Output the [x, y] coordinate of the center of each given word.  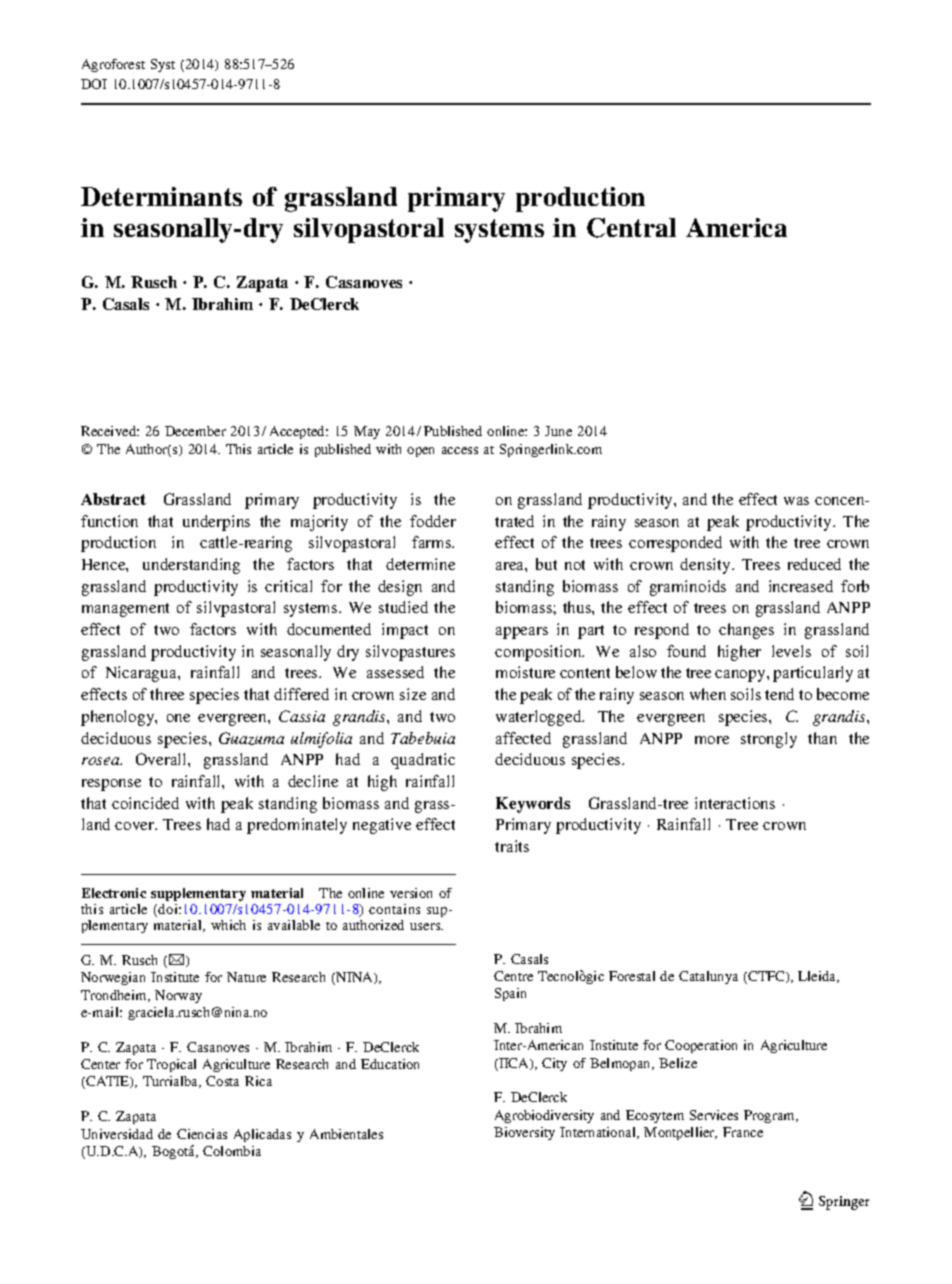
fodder [433, 521]
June [558, 431]
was [796, 501]
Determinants [161, 196]
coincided [145, 803]
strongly [769, 740]
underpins [216, 523]
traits [512, 846]
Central [631, 228]
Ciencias [202, 1134]
